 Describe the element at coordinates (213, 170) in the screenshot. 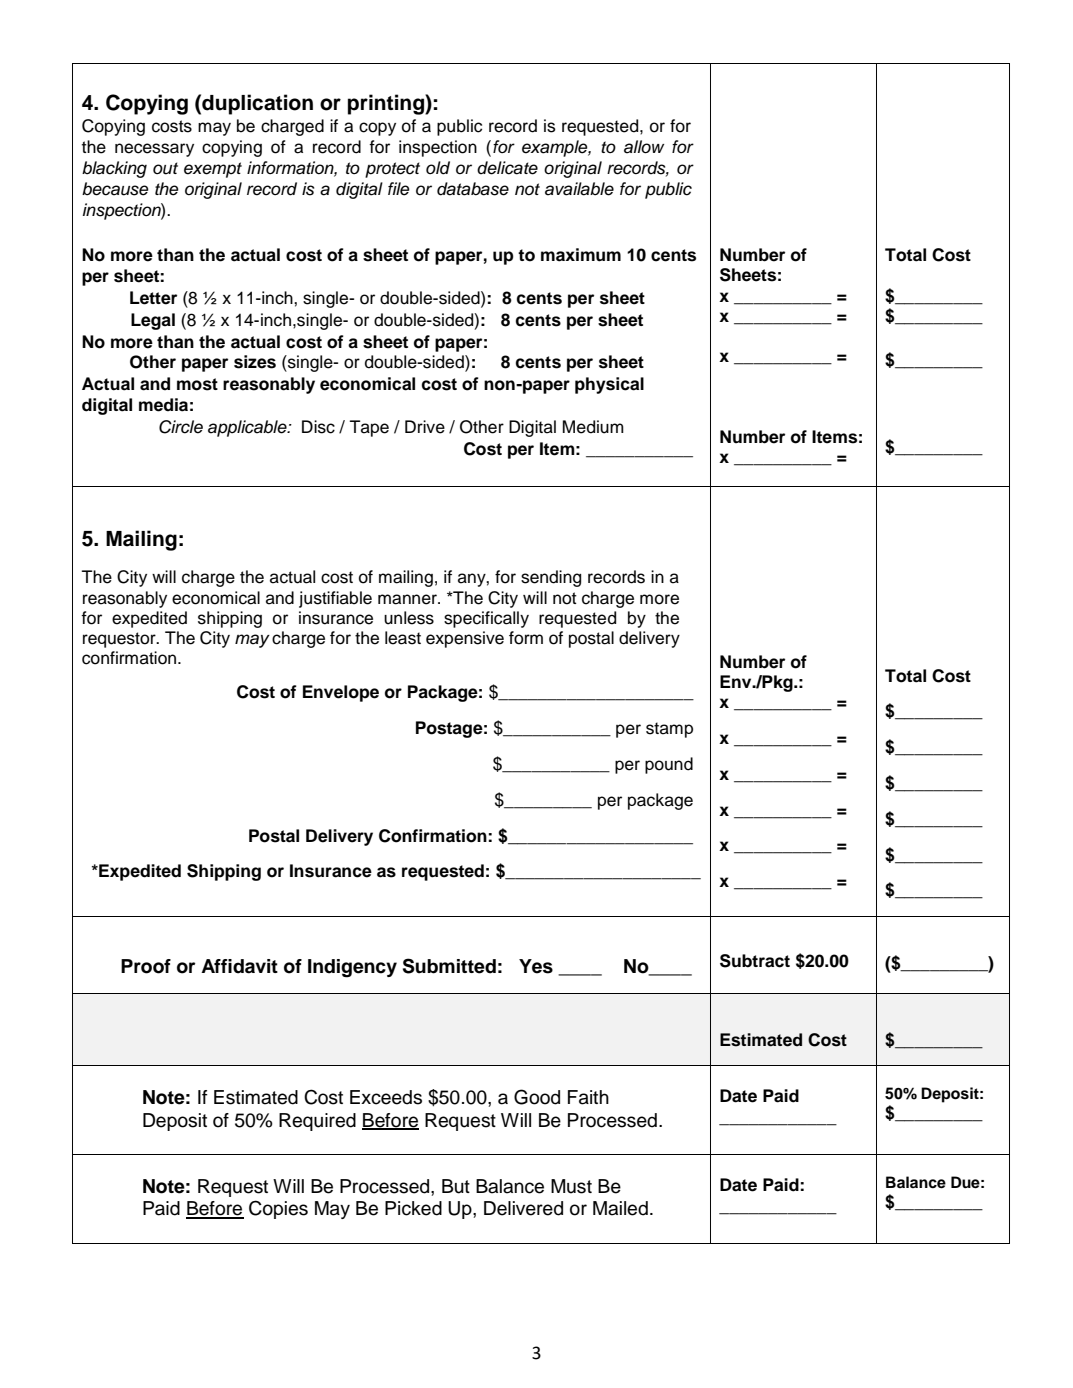

I see `exempt` at that location.
